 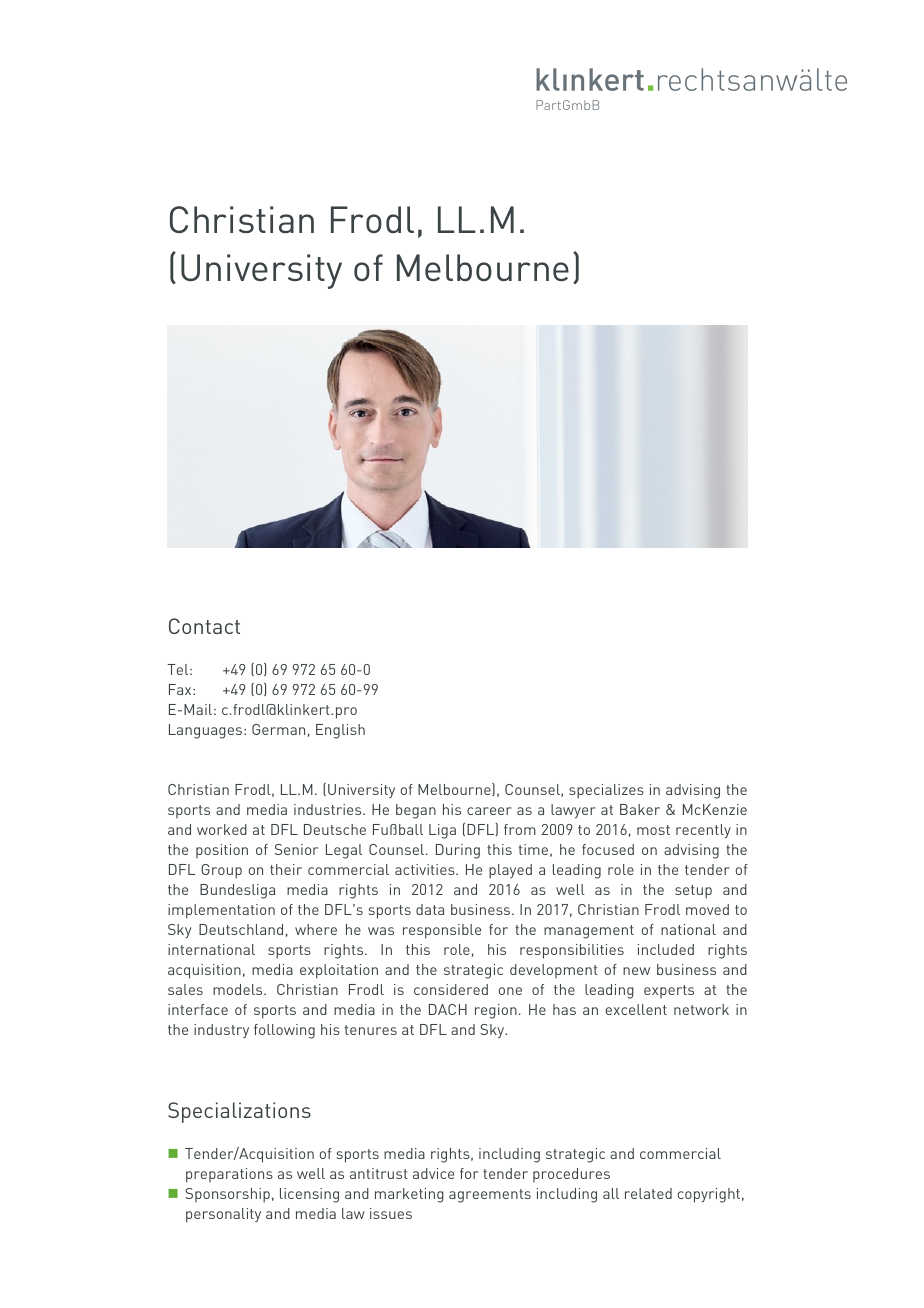 I want to click on English, so click(x=340, y=731).
